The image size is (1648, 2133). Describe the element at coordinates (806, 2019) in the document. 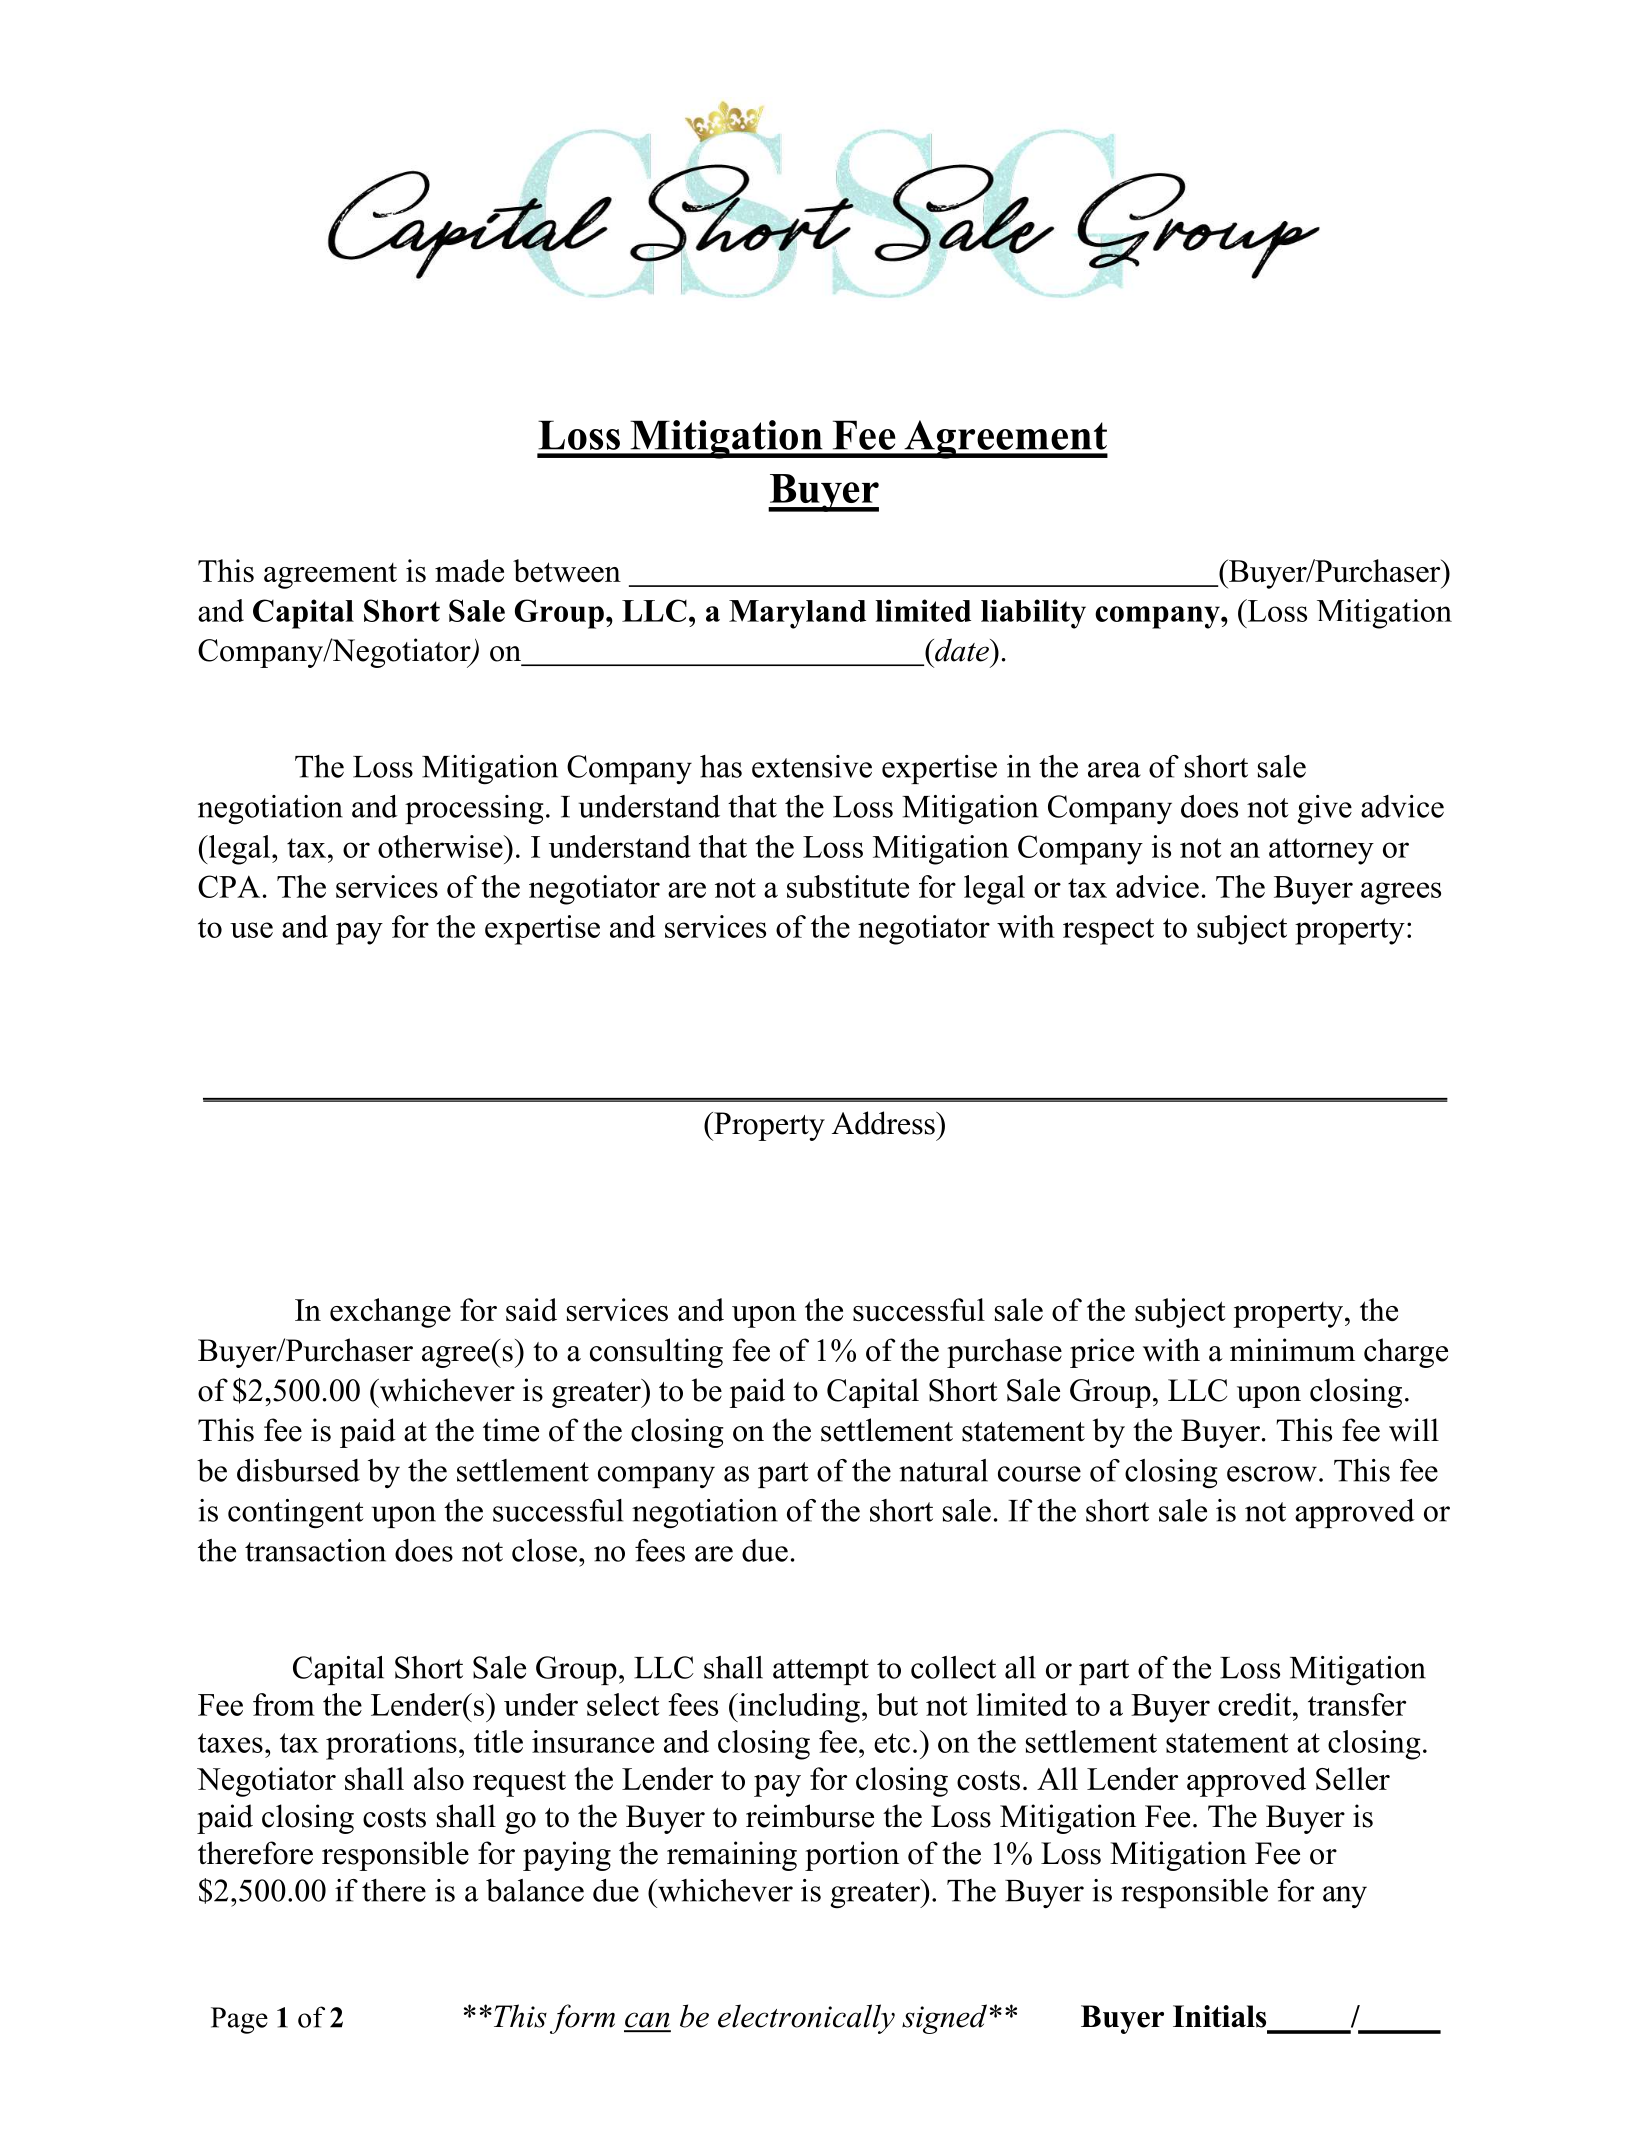

I see `electronically` at that location.
